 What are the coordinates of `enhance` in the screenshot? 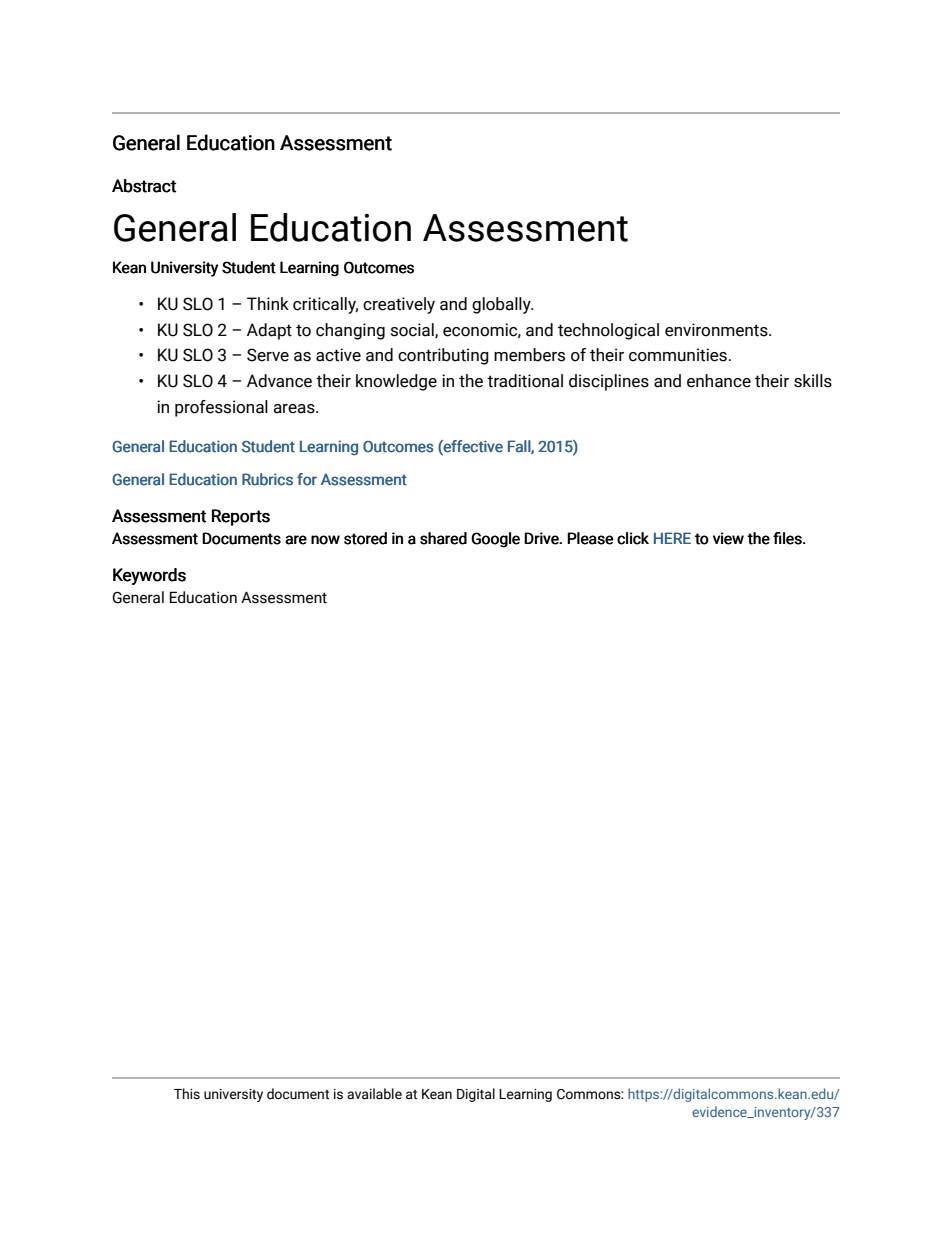 It's located at (719, 381).
